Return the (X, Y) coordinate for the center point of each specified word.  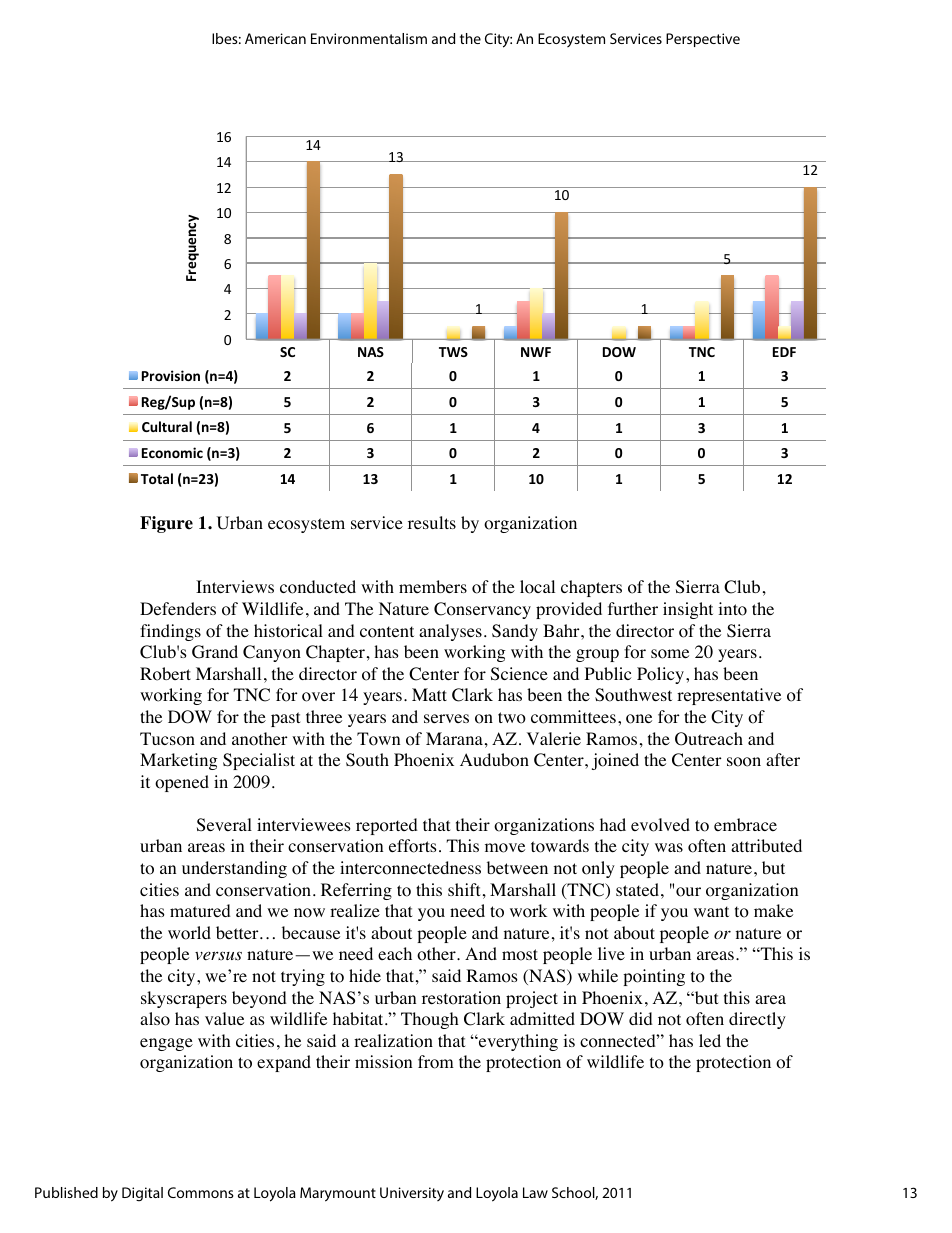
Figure (166, 524)
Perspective (703, 40)
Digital (142, 1194)
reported (387, 826)
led (710, 1040)
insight (688, 610)
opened (182, 783)
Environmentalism (369, 38)
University (412, 1194)
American (275, 38)
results (432, 522)
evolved (660, 825)
